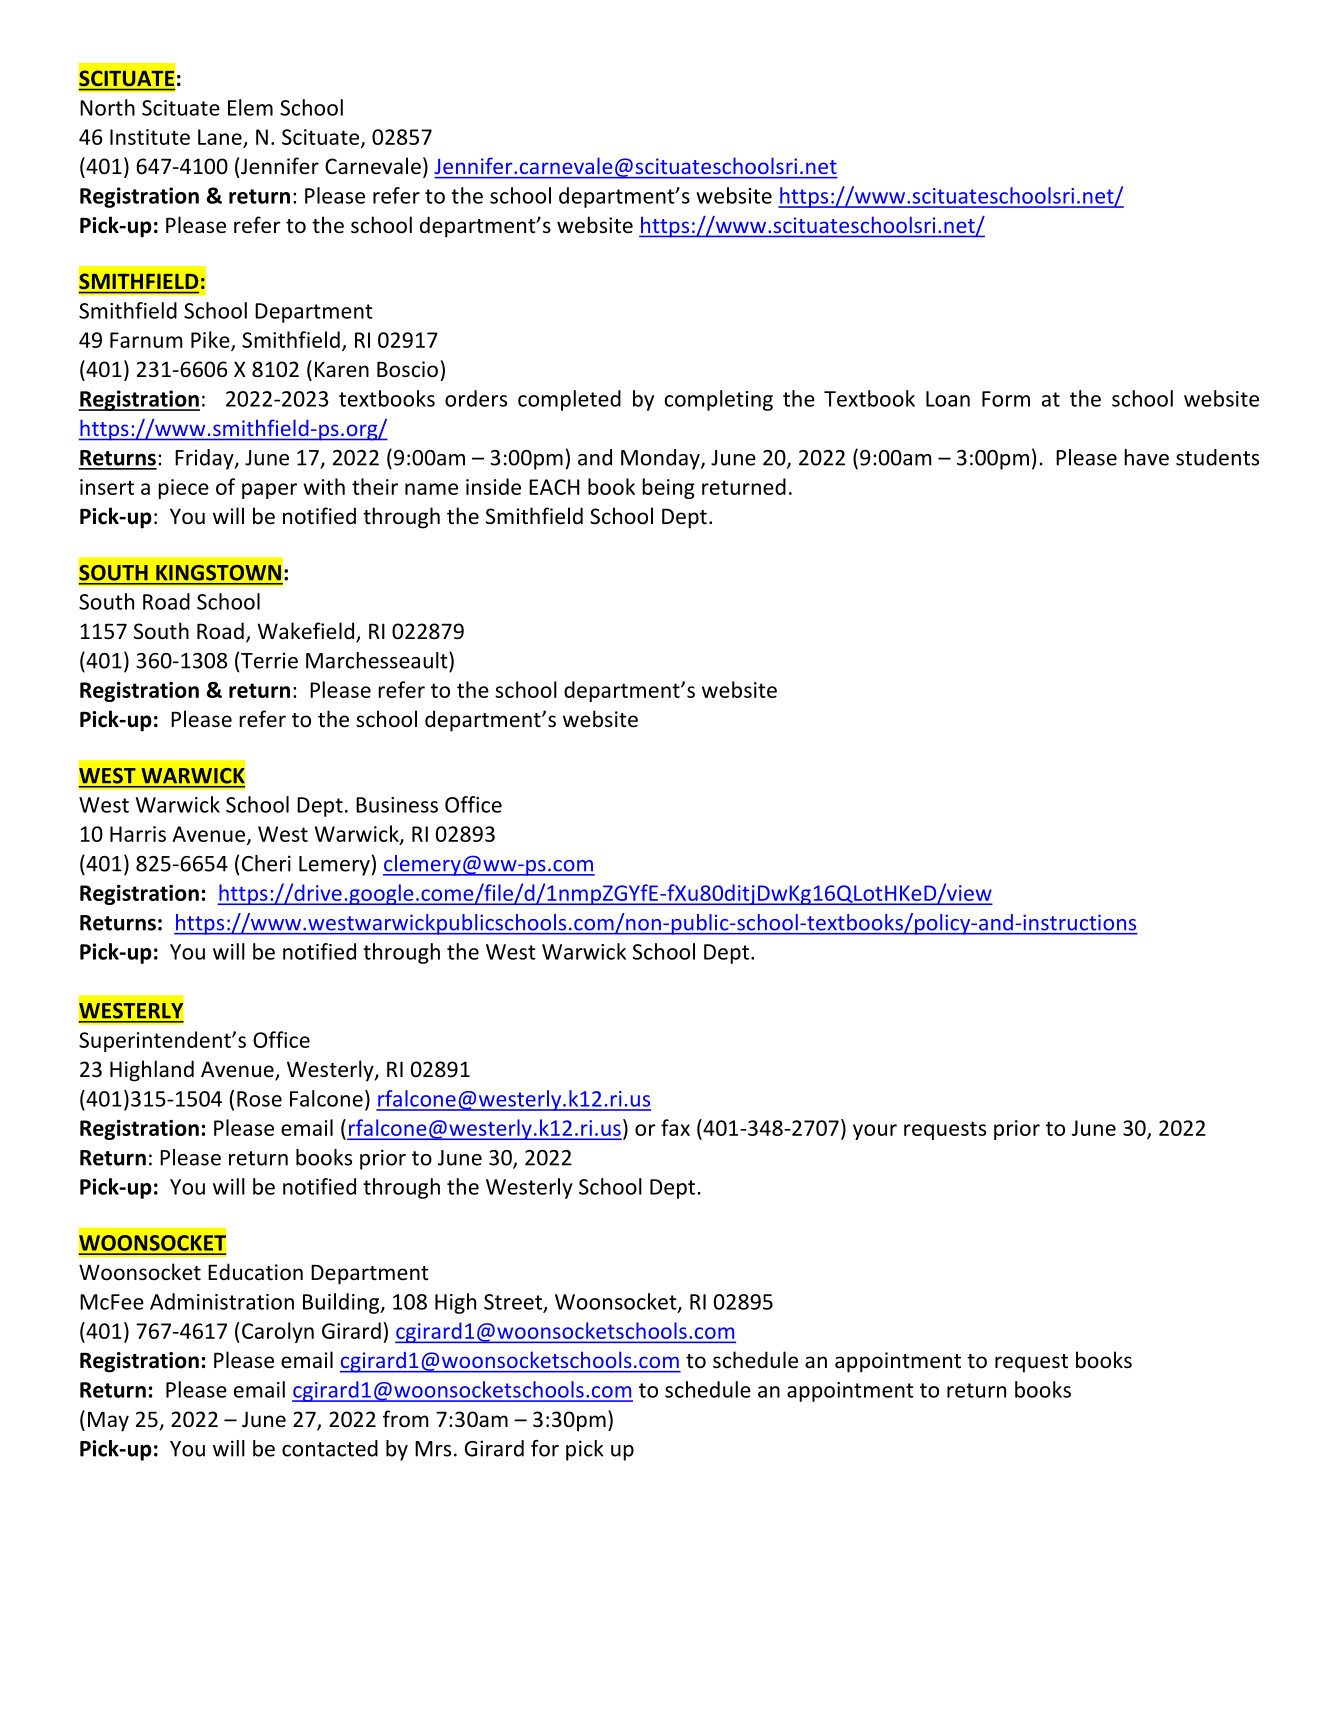 This screenshot has height=1733, width=1339. What do you see at coordinates (138, 834) in the screenshot?
I see `Harris` at bounding box center [138, 834].
